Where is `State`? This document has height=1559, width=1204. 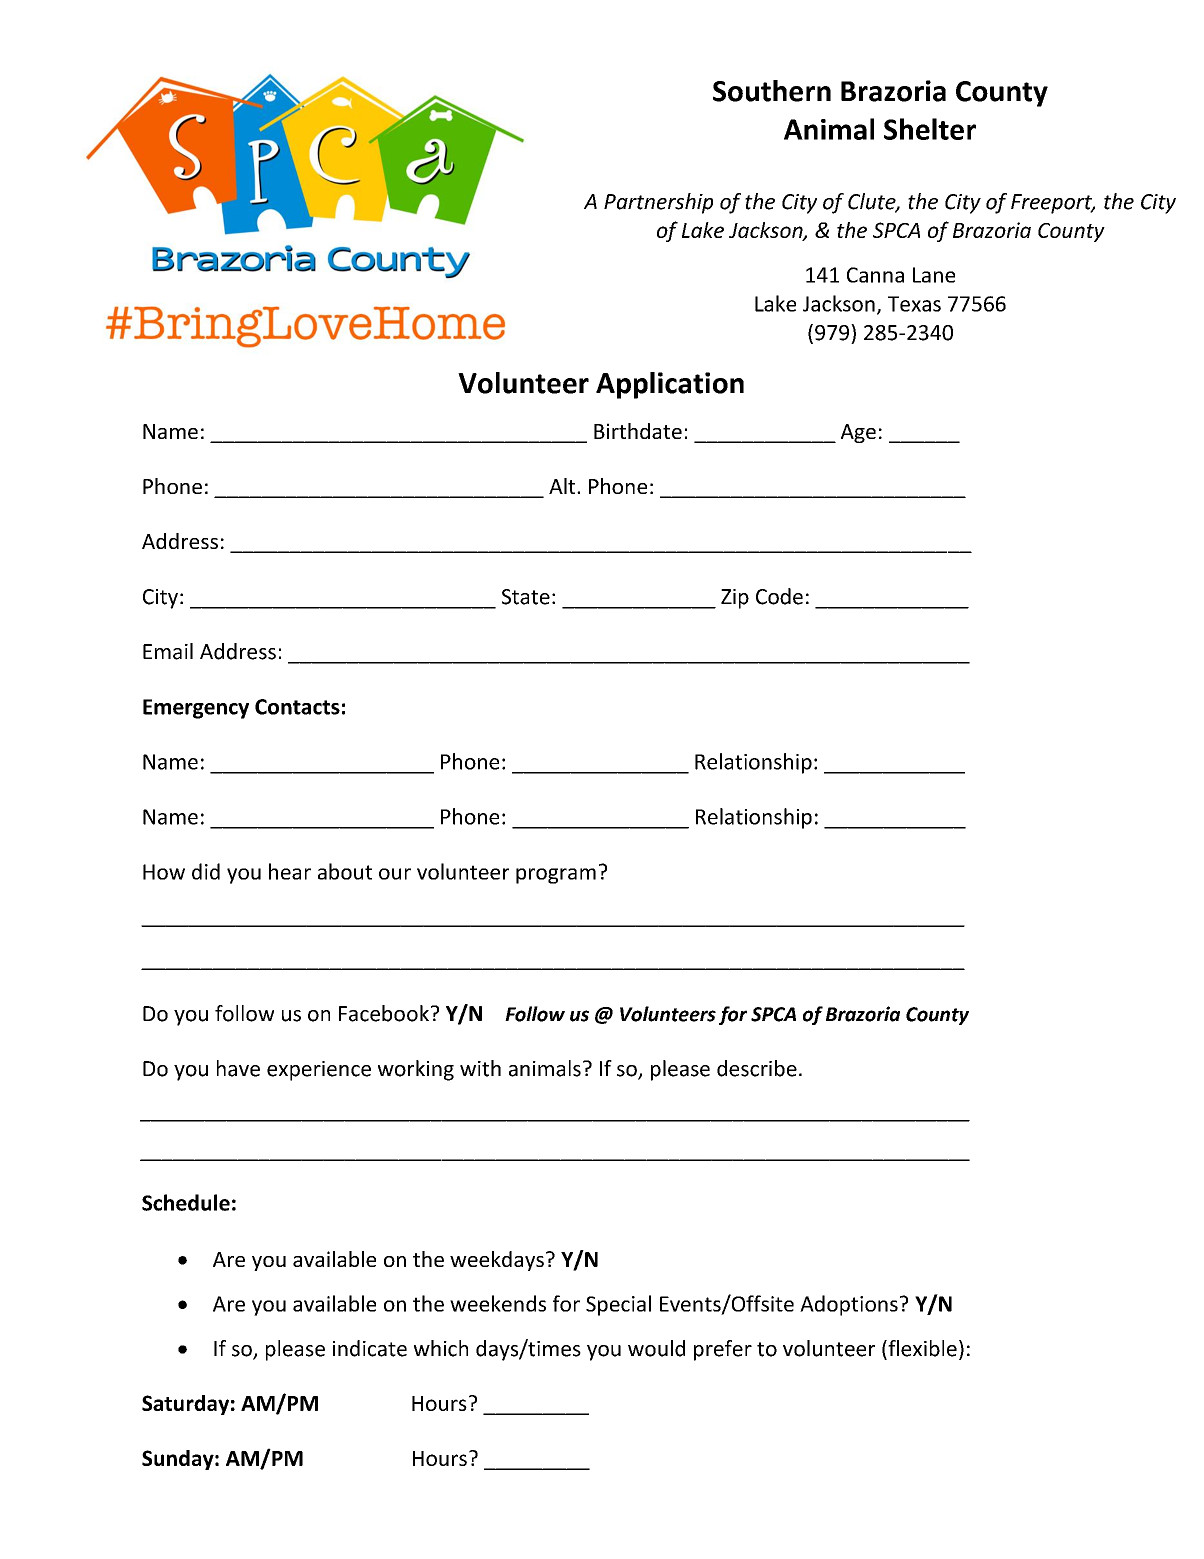
State is located at coordinates (526, 597).
